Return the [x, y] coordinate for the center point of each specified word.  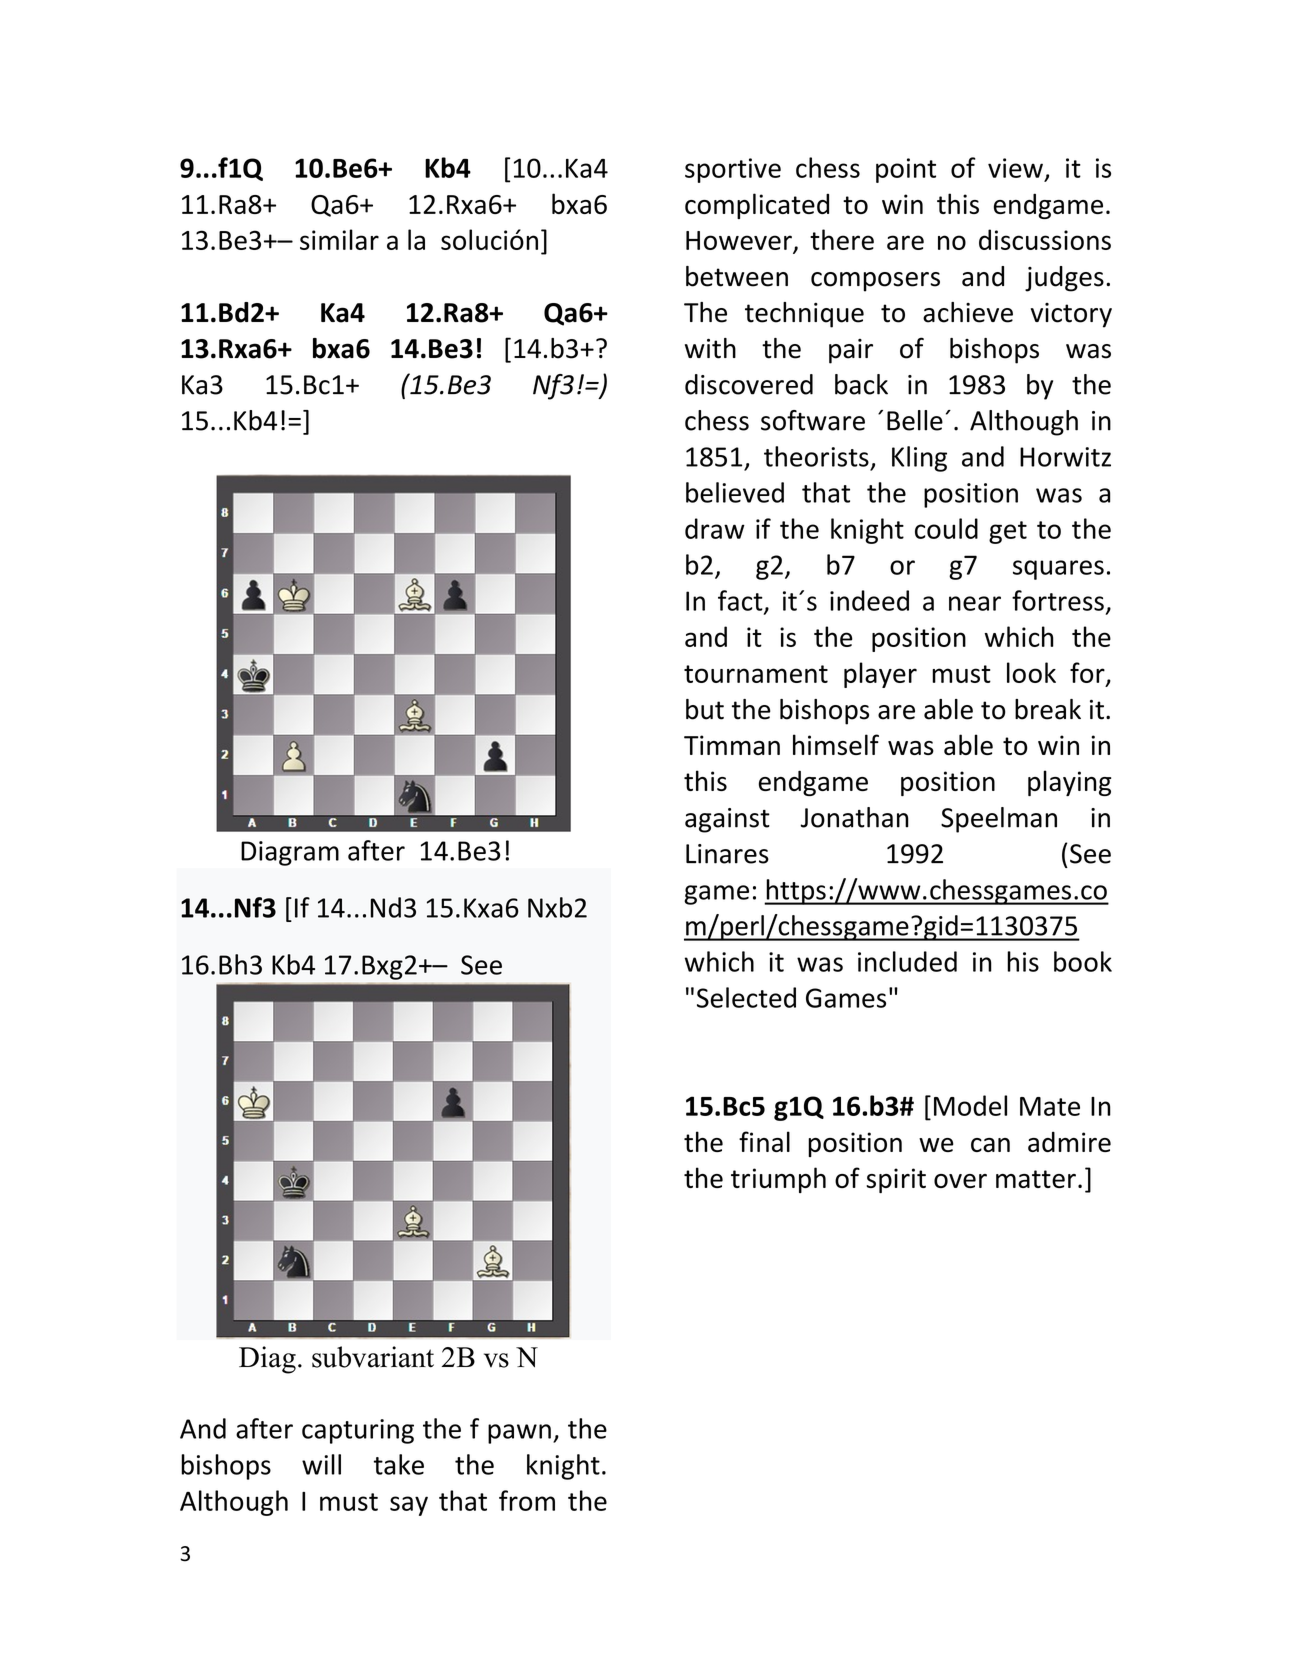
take [399, 1464]
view [1015, 168]
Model [970, 1105]
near [975, 603]
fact [741, 601]
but [705, 709]
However [739, 240]
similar [339, 239]
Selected [746, 997]
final [764, 1141]
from [527, 1500]
